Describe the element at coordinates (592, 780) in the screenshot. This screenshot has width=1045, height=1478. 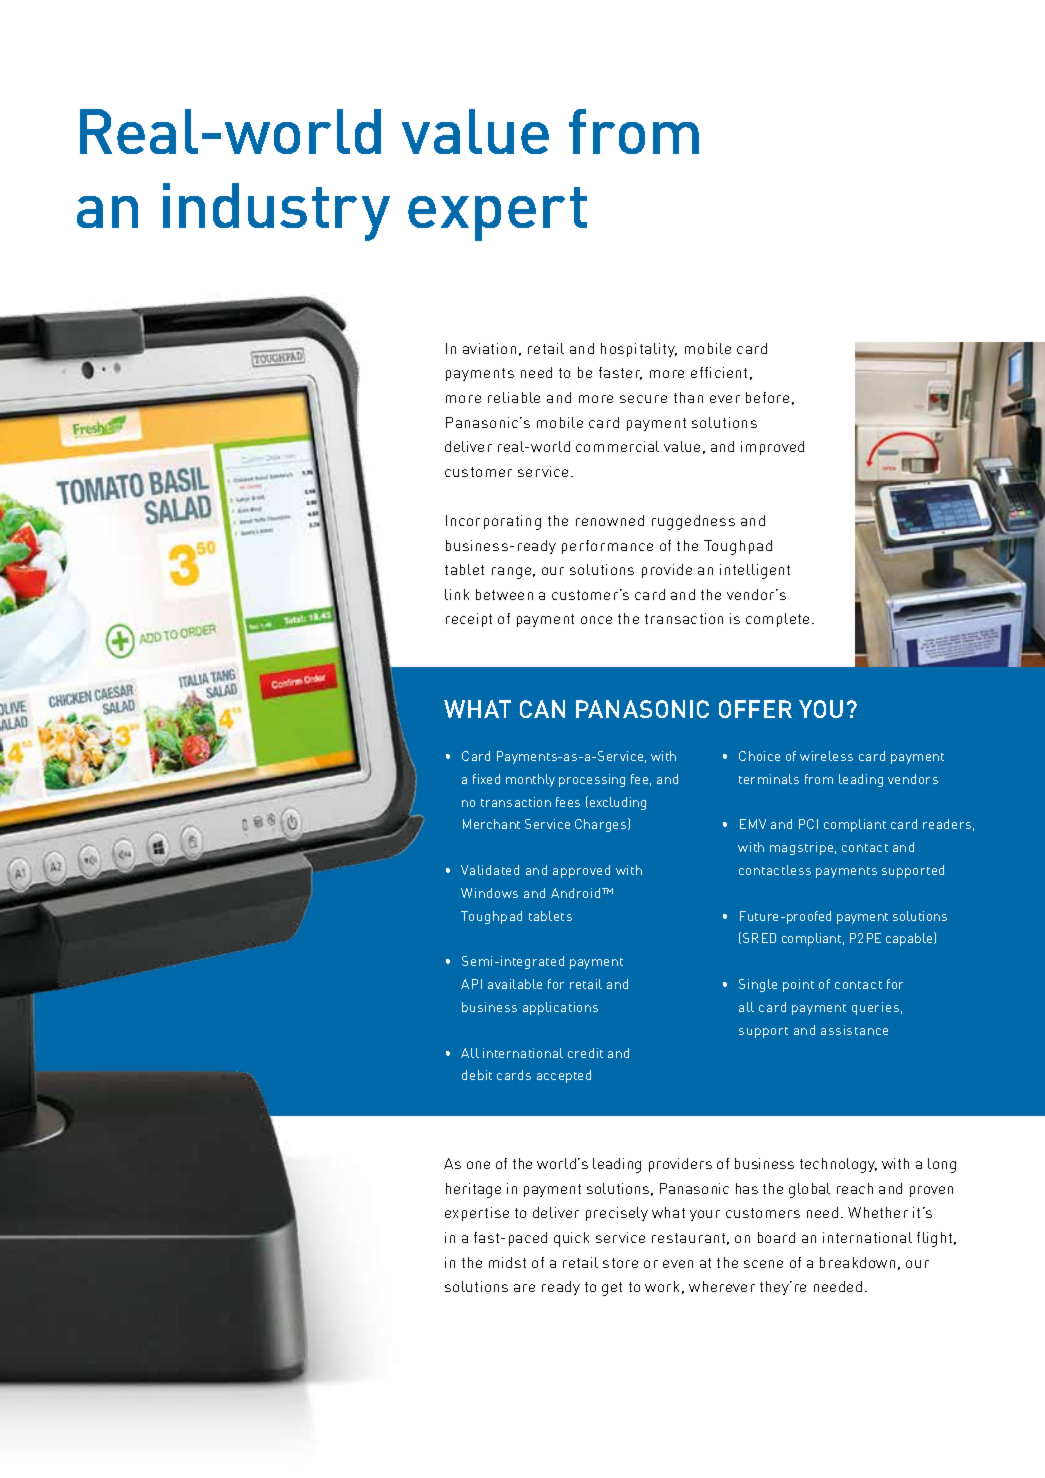
I see `processing` at that location.
